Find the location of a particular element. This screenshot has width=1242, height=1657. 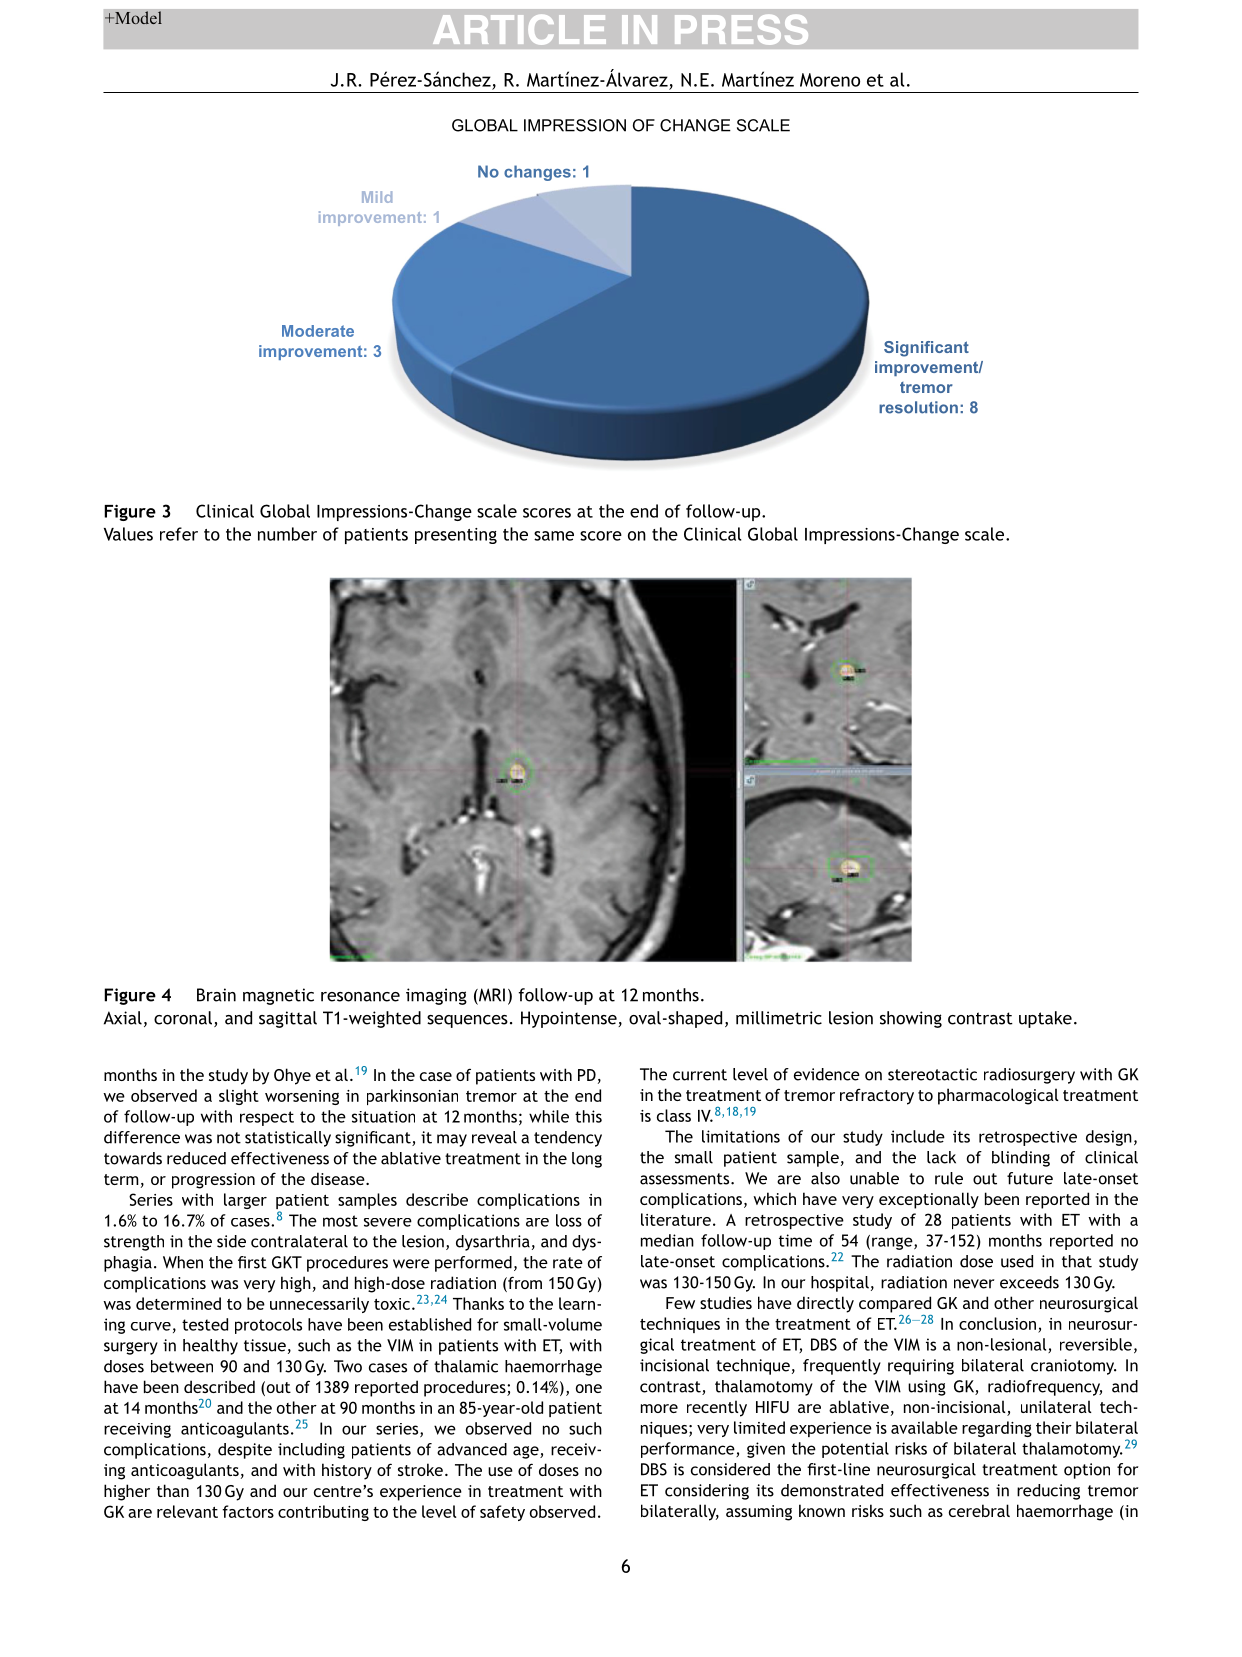

same is located at coordinates (554, 536).
